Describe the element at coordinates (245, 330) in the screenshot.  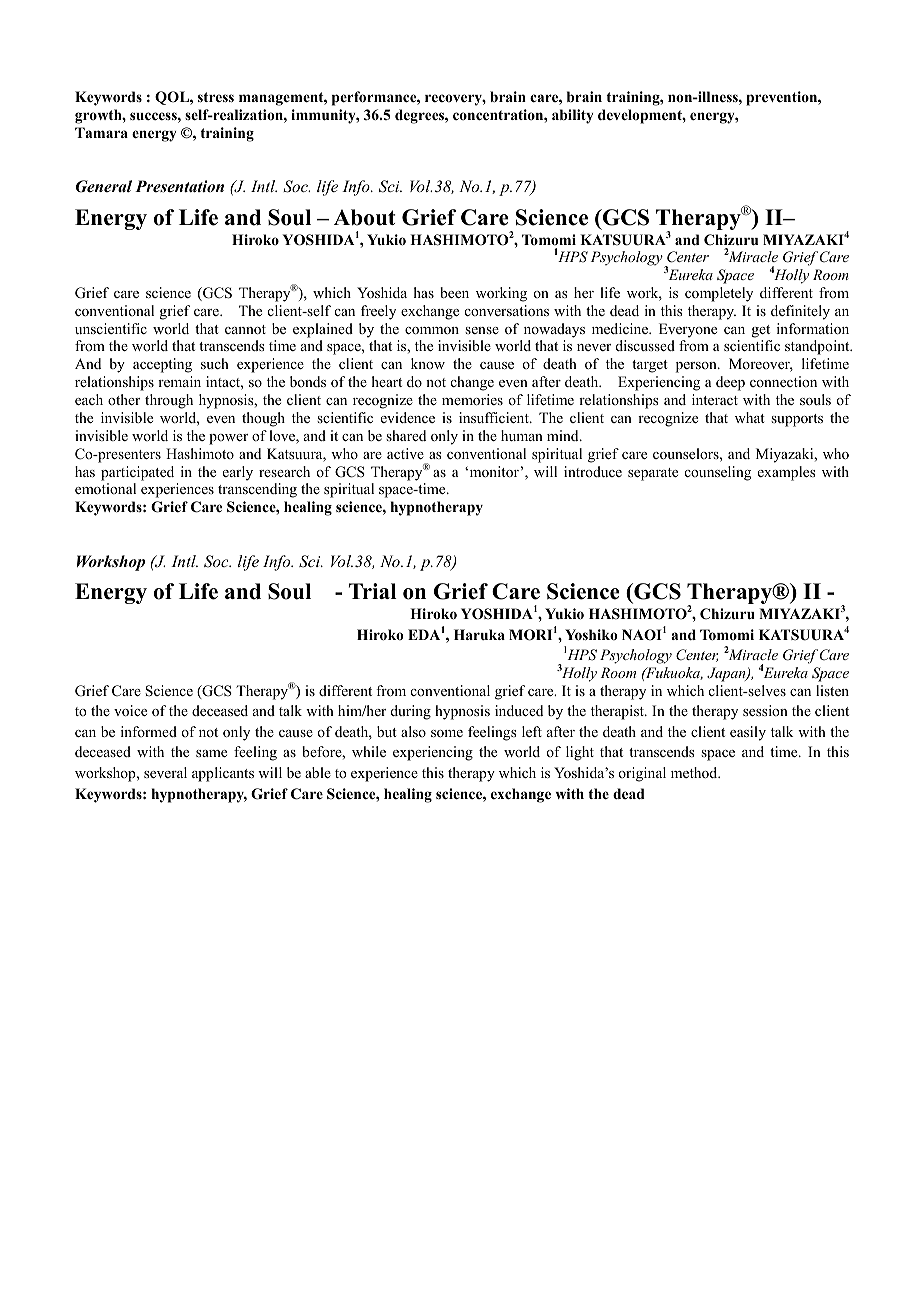
I see `cannot` at that location.
